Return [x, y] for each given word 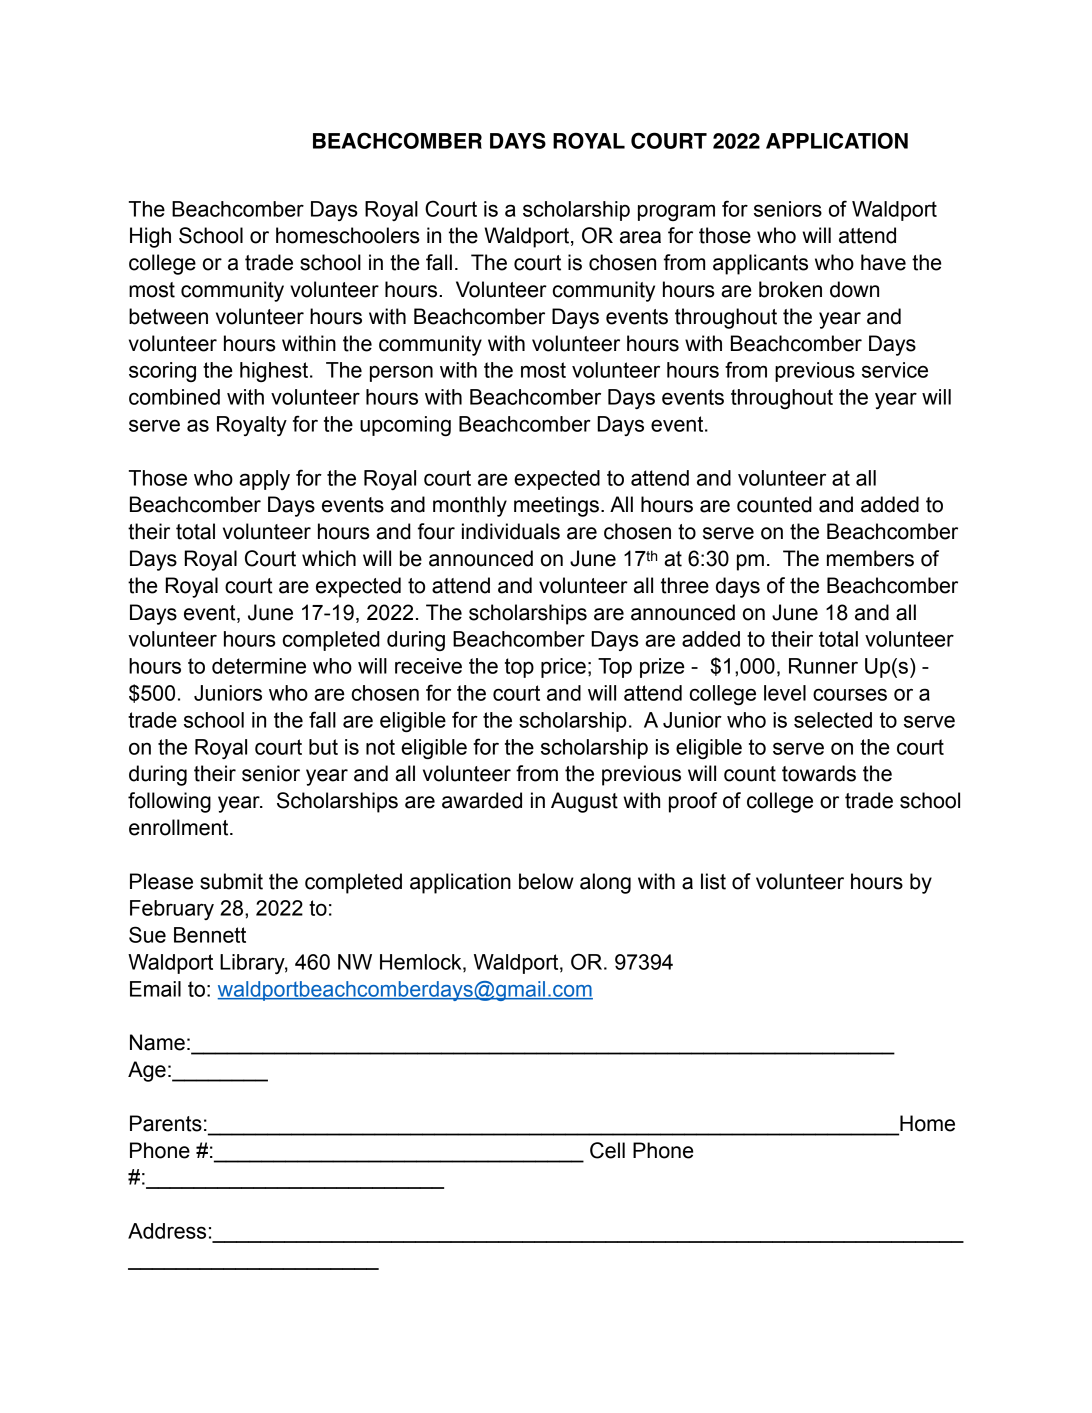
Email [155, 989]
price [563, 668]
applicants [760, 264]
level [785, 693]
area [640, 237]
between [168, 316]
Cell [607, 1150]
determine [259, 666]
